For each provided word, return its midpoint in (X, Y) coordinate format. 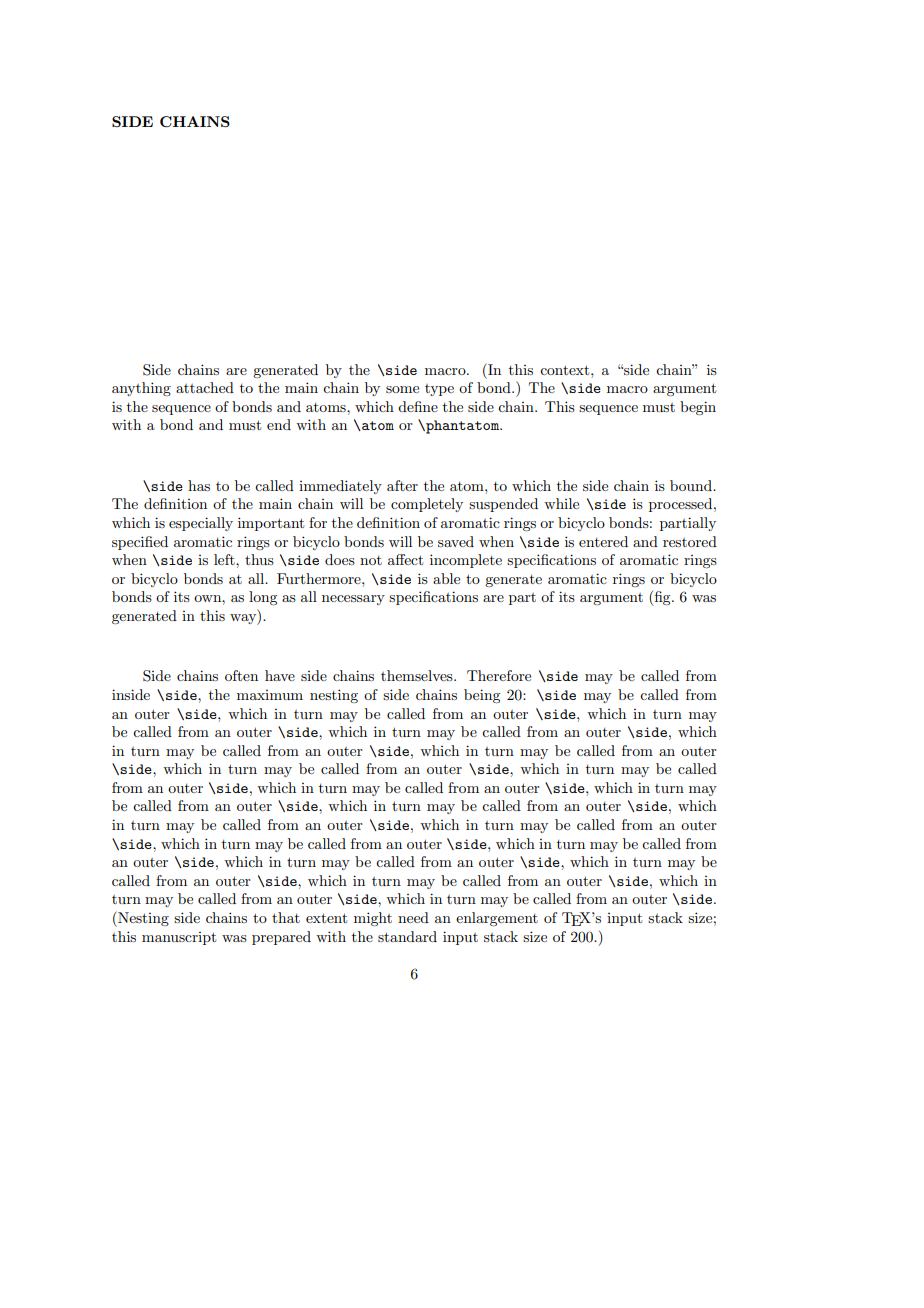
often (241, 675)
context (566, 370)
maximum (270, 695)
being (482, 696)
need (413, 917)
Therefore (499, 675)
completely (427, 505)
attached (205, 387)
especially (201, 524)
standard (407, 936)
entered (603, 541)
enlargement (497, 919)
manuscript (179, 938)
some (402, 389)
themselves (418, 675)
